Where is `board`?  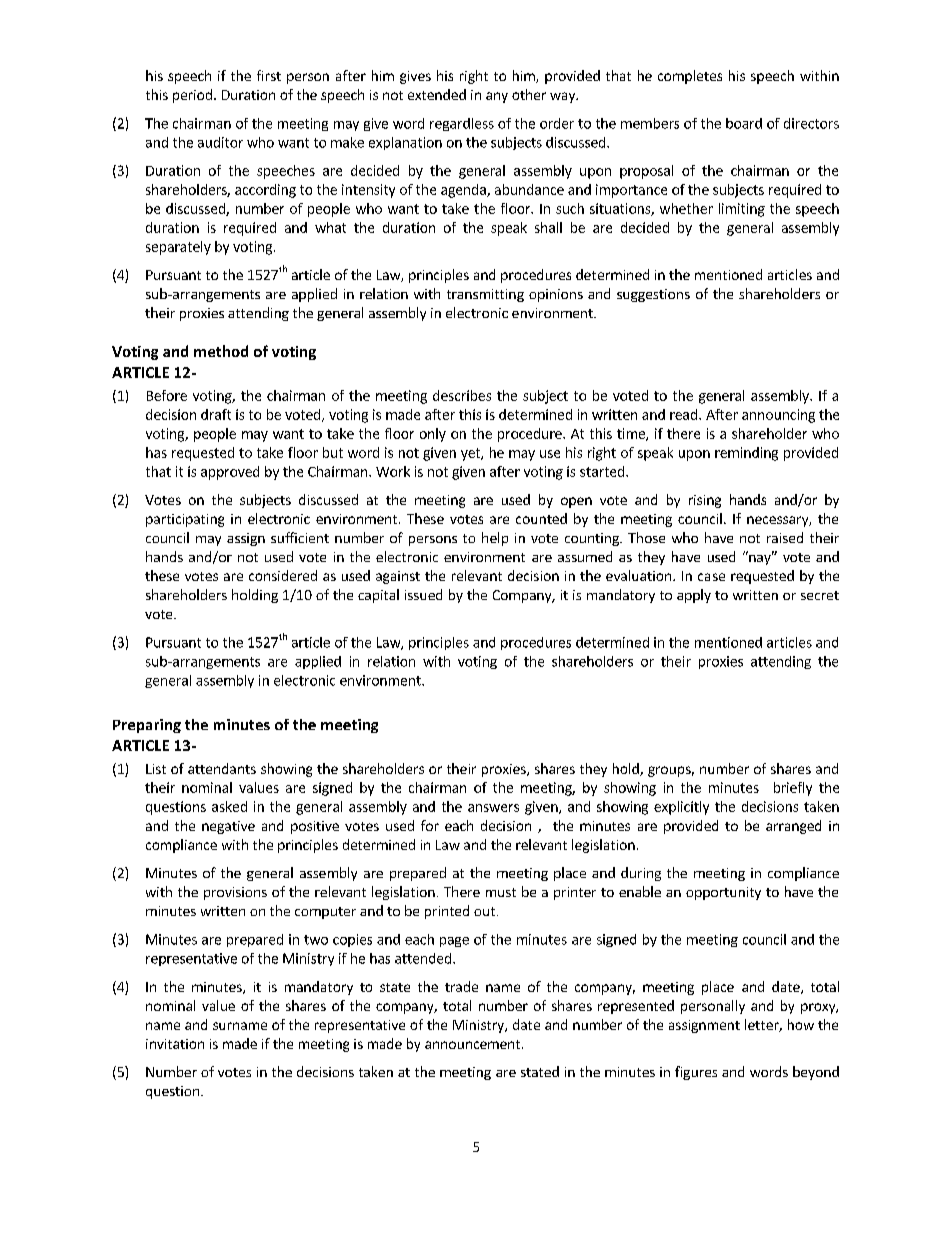
board is located at coordinates (744, 123).
